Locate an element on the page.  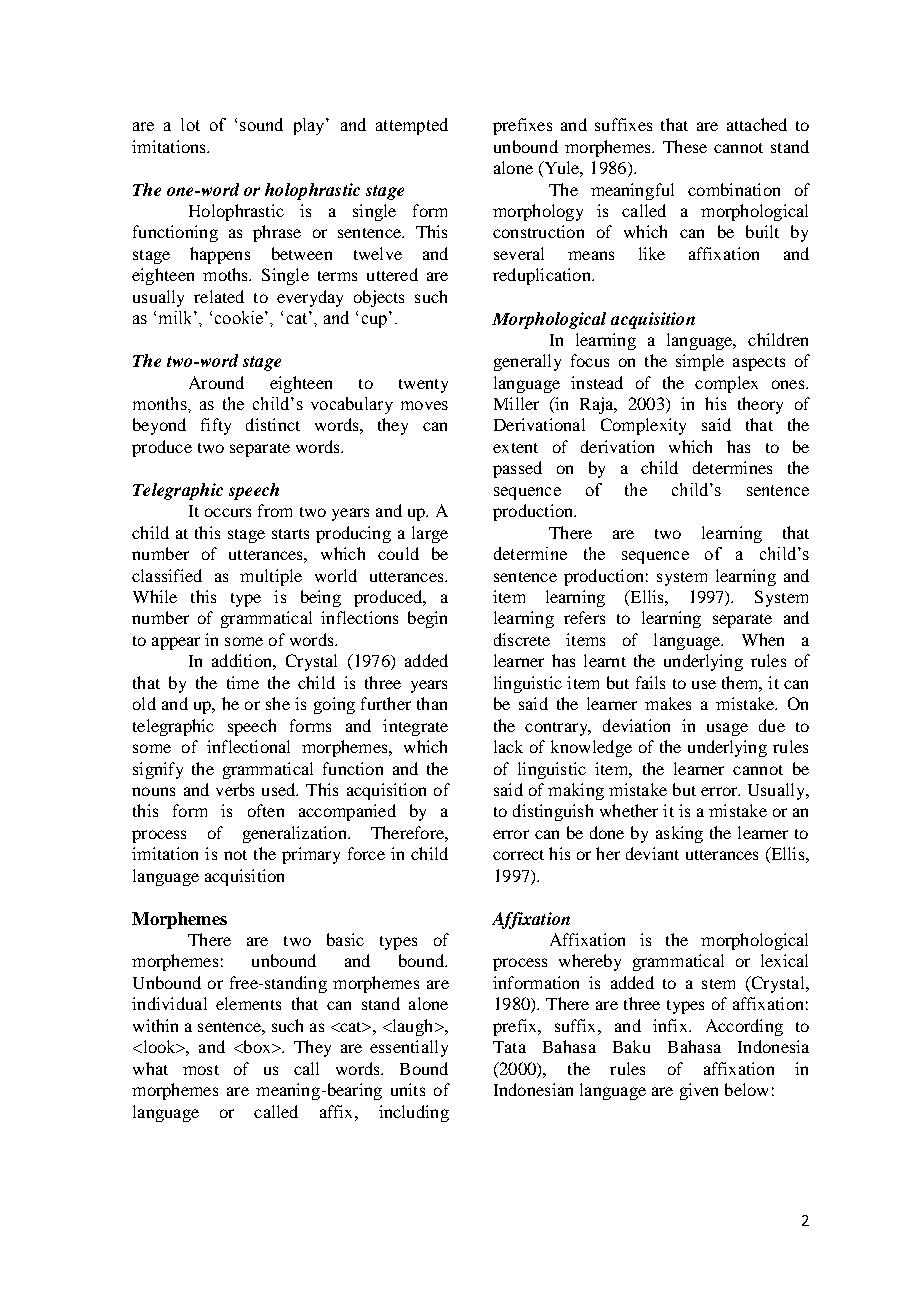
passed is located at coordinates (517, 469).
